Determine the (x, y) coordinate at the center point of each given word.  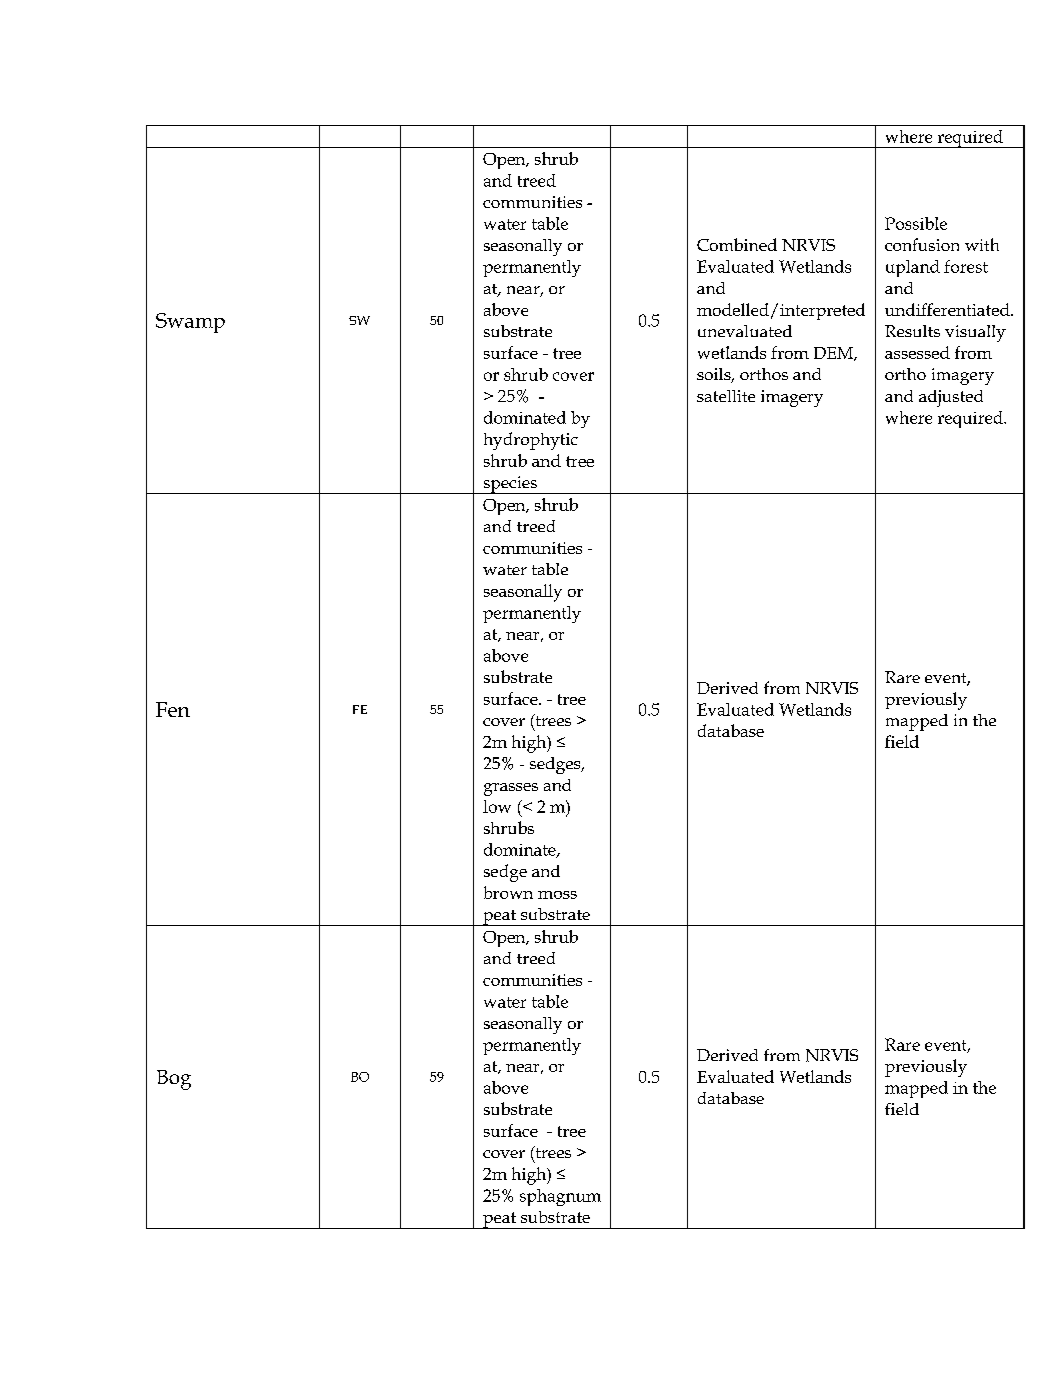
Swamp (190, 323)
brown (508, 892)
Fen (173, 709)
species (510, 485)
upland (913, 268)
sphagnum (560, 1197)
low (497, 806)
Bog (174, 1080)
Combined (737, 244)
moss (557, 895)
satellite (726, 396)
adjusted (951, 398)
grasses (511, 789)
